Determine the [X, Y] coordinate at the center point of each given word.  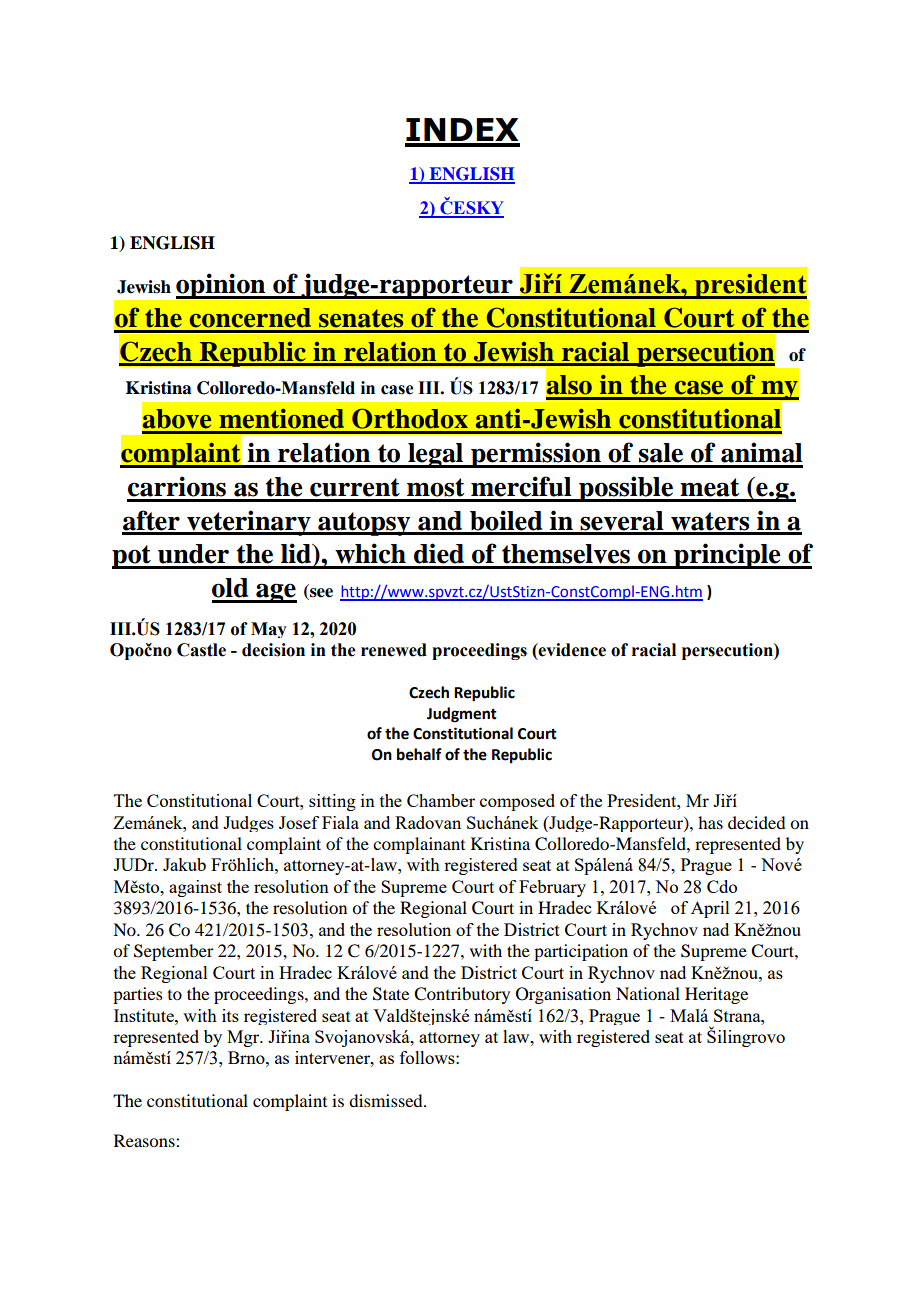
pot [132, 557]
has [710, 822]
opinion [222, 286]
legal [436, 455]
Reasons [145, 1140]
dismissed [387, 1100]
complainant [419, 845]
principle [727, 556]
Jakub [184, 864]
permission [536, 455]
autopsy [364, 524]
